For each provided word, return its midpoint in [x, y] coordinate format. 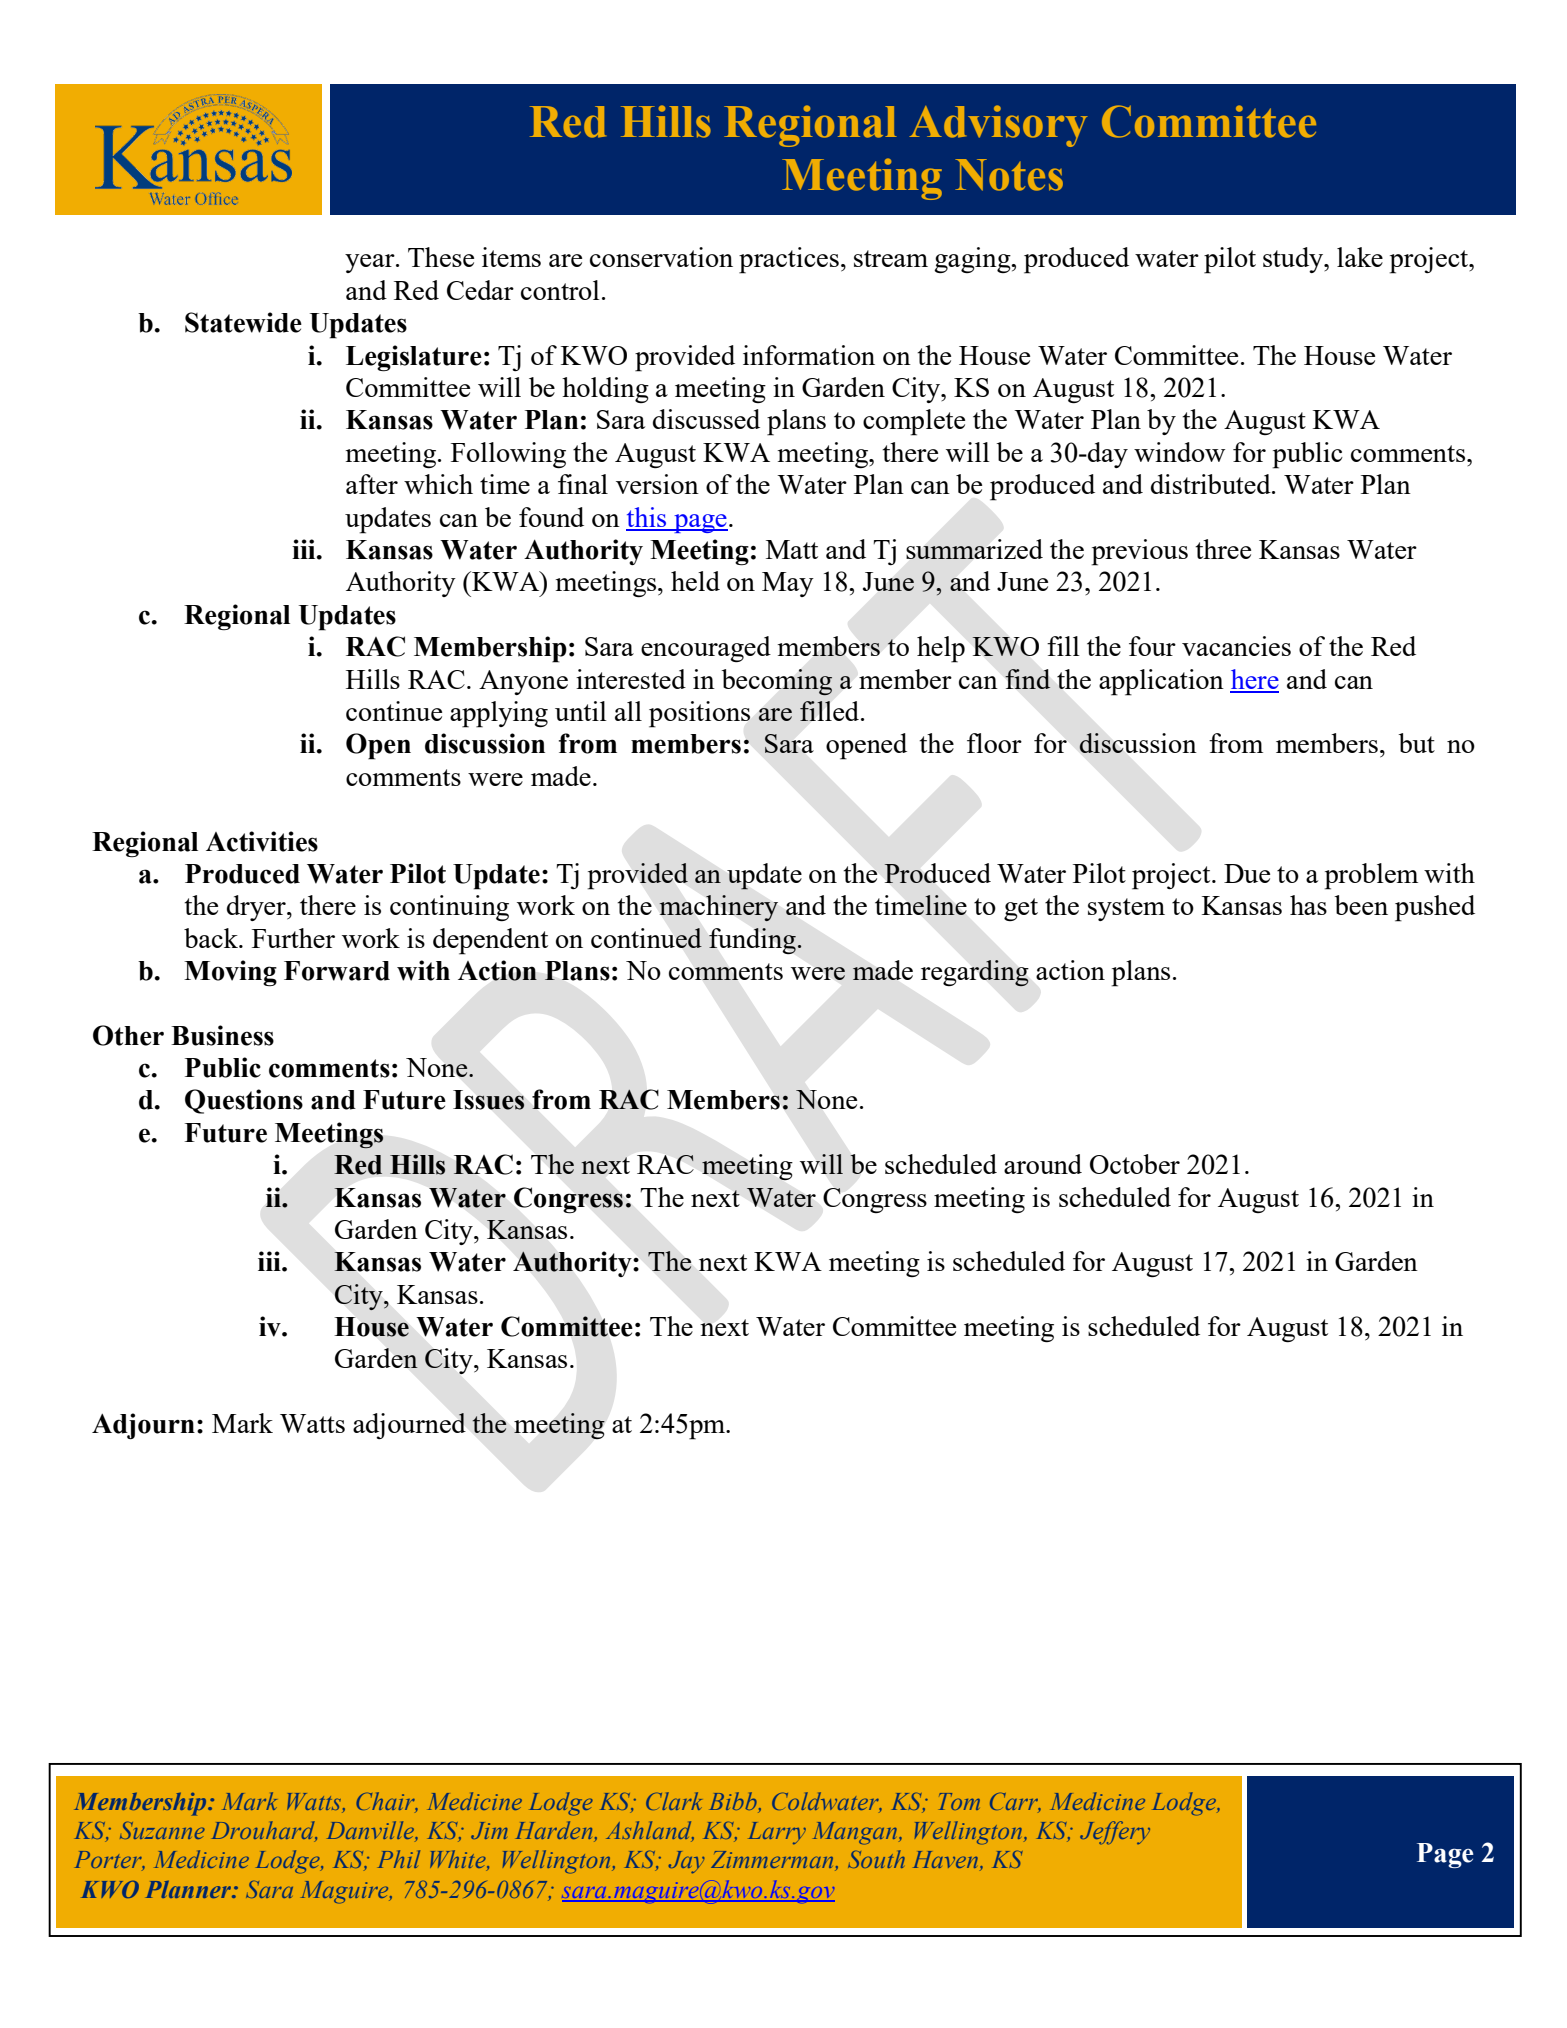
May [788, 584]
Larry [777, 1833]
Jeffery [1115, 1833]
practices [789, 260]
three [1223, 549]
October [1135, 1164]
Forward [337, 971]
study [1294, 260]
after [372, 484]
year [371, 263]
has [1308, 905]
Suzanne [162, 1830]
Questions [244, 1101]
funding [753, 941]
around [1043, 1164]
